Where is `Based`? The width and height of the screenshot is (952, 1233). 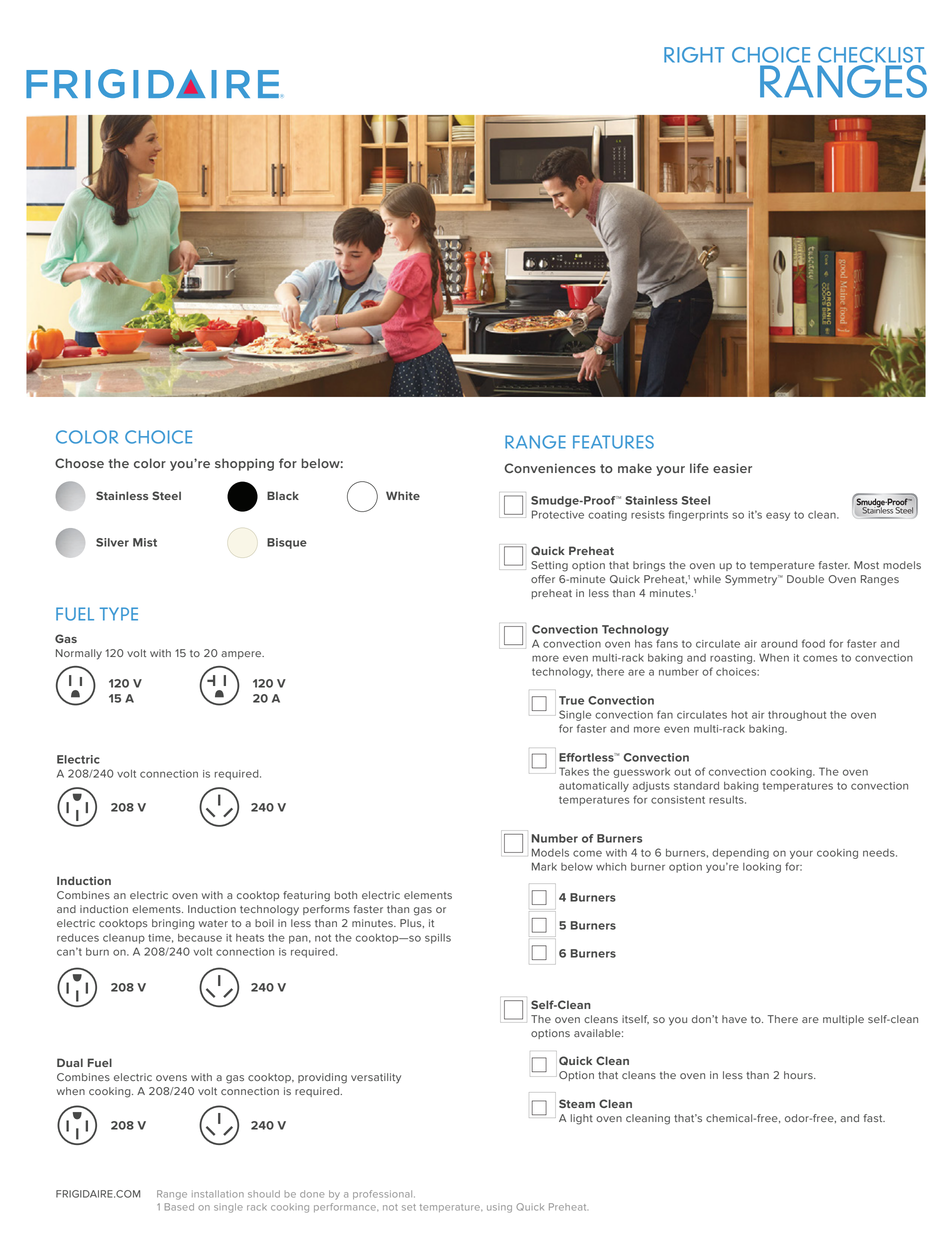 Based is located at coordinates (179, 1207).
